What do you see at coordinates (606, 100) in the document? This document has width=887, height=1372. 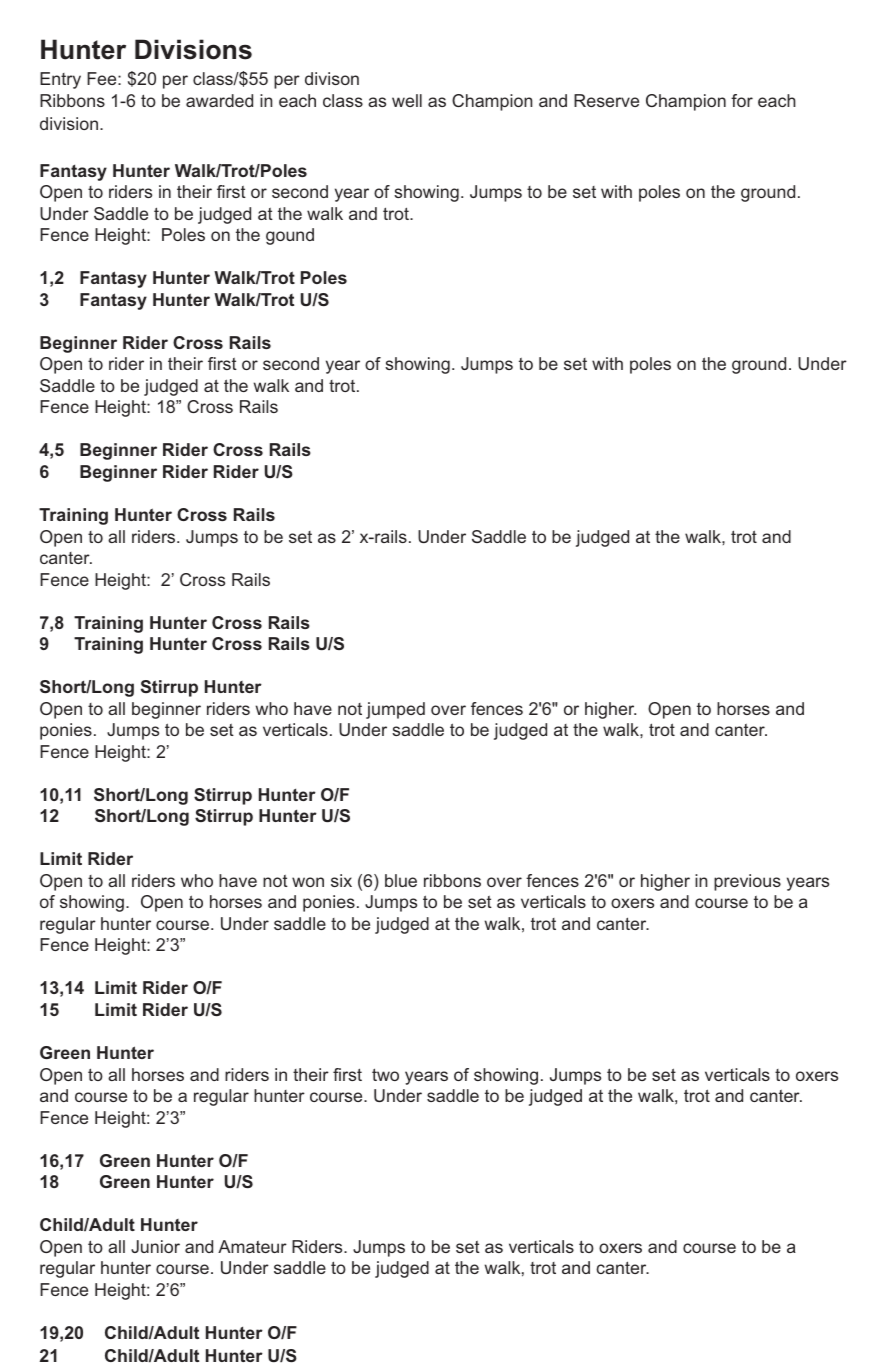 I see `Reserve` at bounding box center [606, 100].
